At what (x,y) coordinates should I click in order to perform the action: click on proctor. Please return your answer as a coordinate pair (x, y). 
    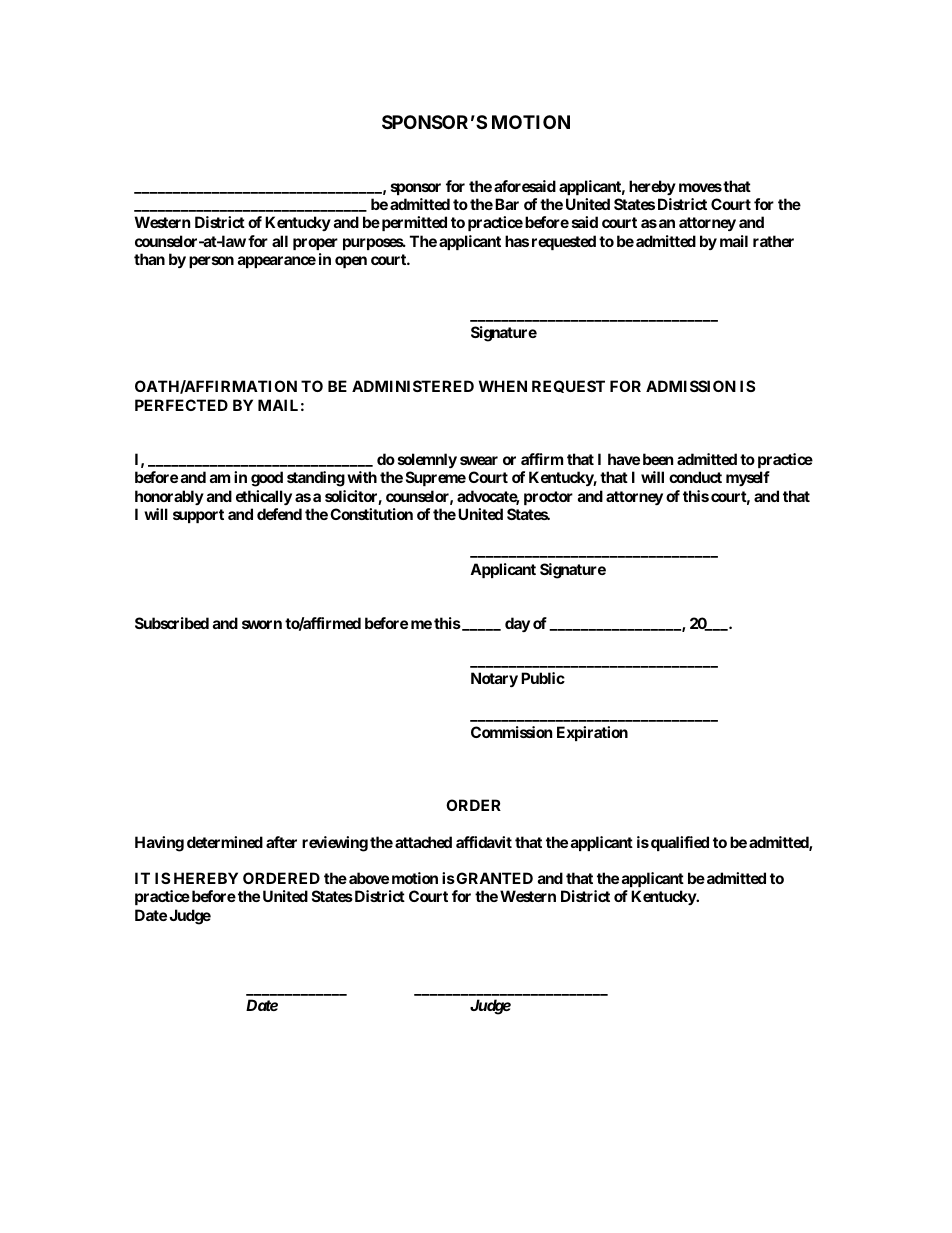
    Looking at the image, I should click on (548, 498).
